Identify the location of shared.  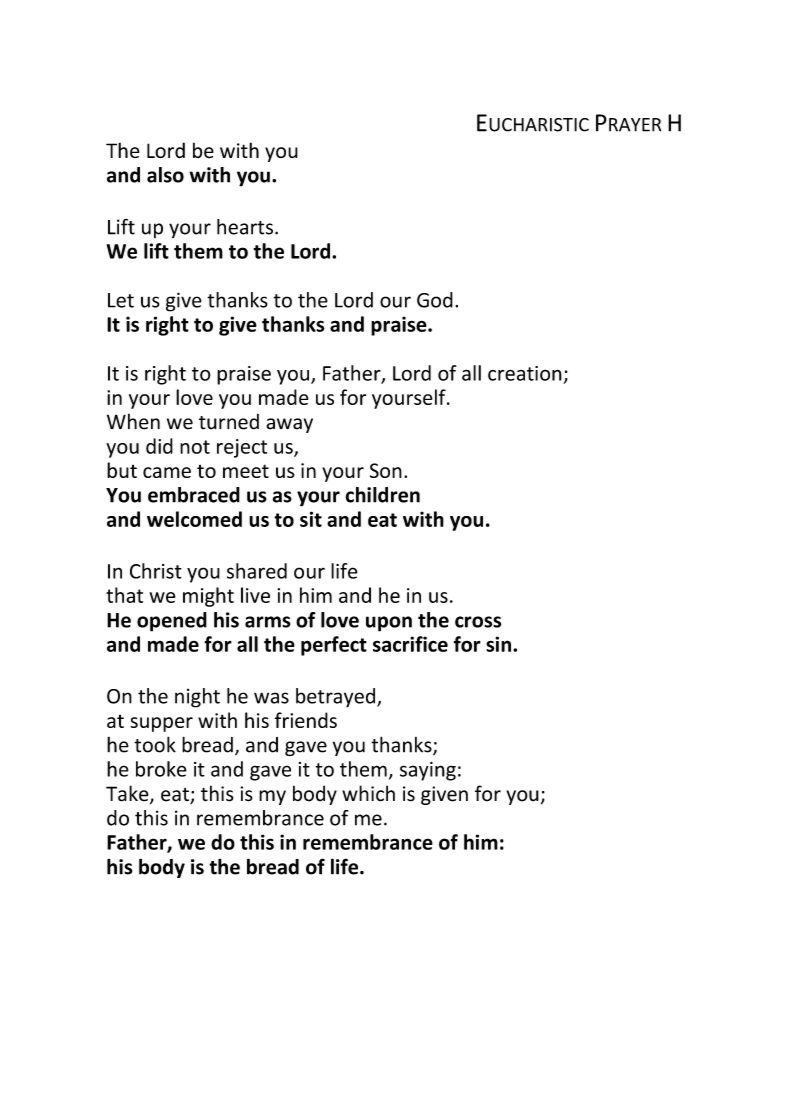
(257, 571).
